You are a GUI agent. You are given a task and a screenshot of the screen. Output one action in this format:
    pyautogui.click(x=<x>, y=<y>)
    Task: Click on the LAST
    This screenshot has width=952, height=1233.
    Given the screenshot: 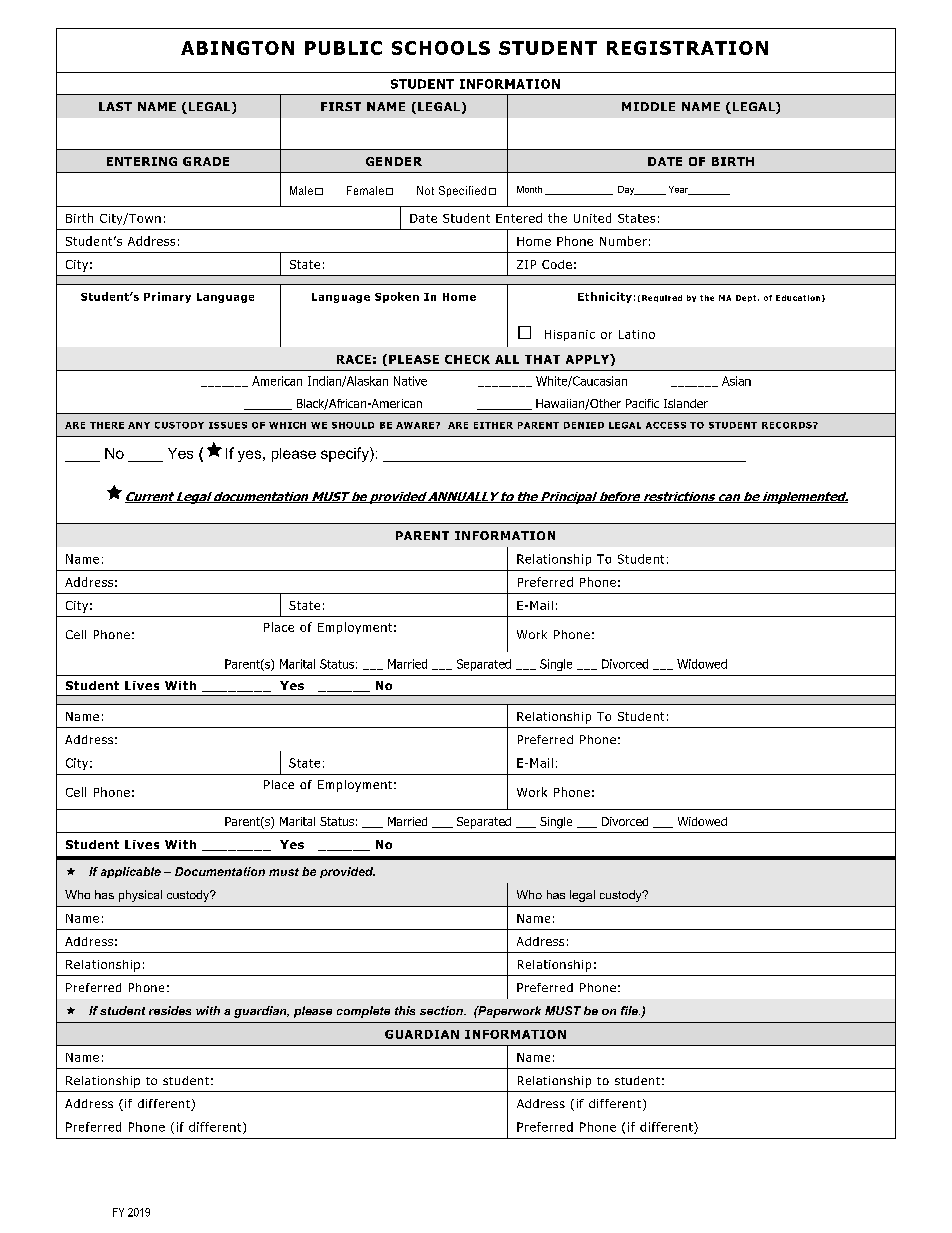 What is the action you would take?
    pyautogui.click(x=115, y=106)
